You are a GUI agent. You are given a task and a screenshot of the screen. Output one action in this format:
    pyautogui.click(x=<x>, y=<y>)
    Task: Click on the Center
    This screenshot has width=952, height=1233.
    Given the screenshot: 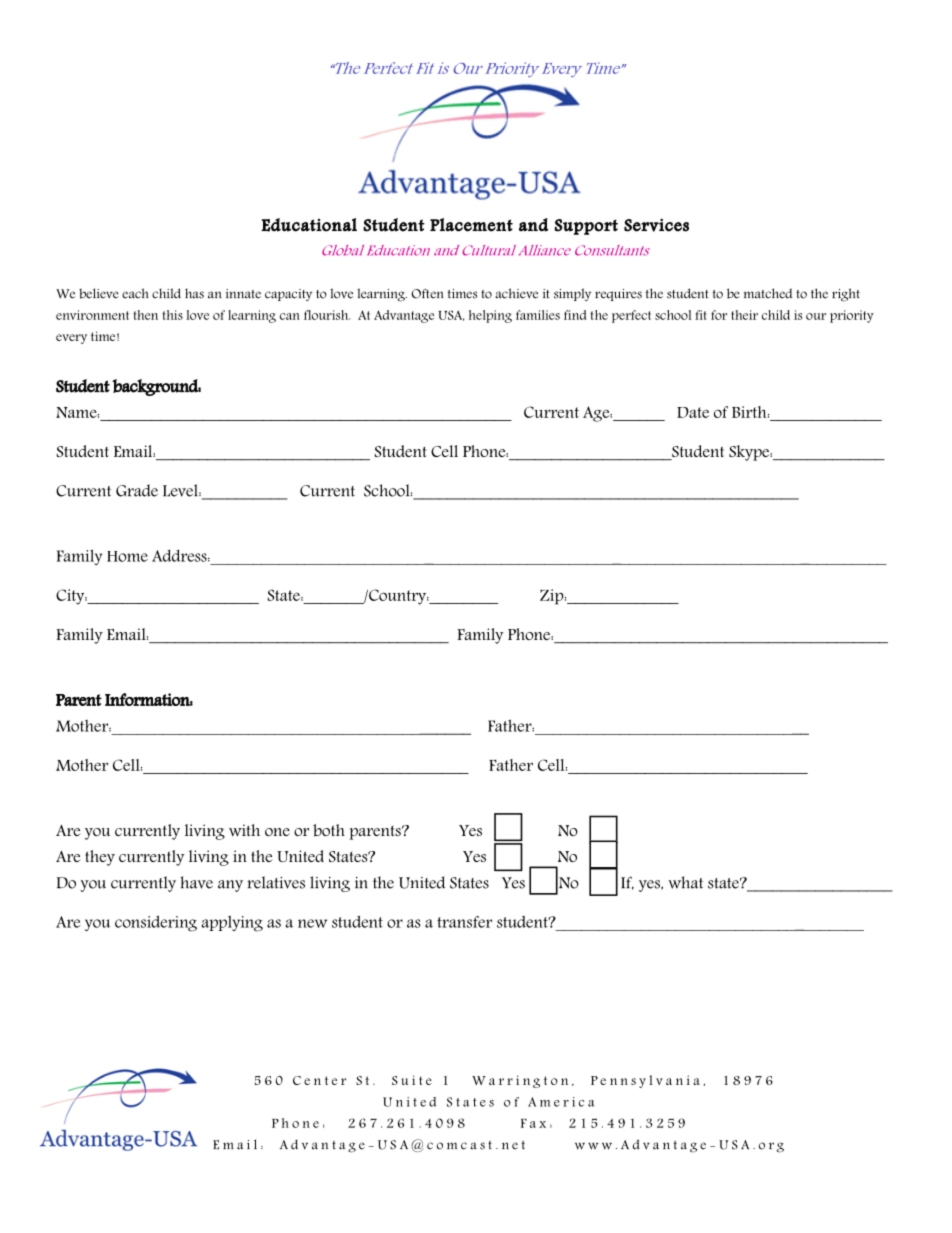 What is the action you would take?
    pyautogui.click(x=319, y=1080)
